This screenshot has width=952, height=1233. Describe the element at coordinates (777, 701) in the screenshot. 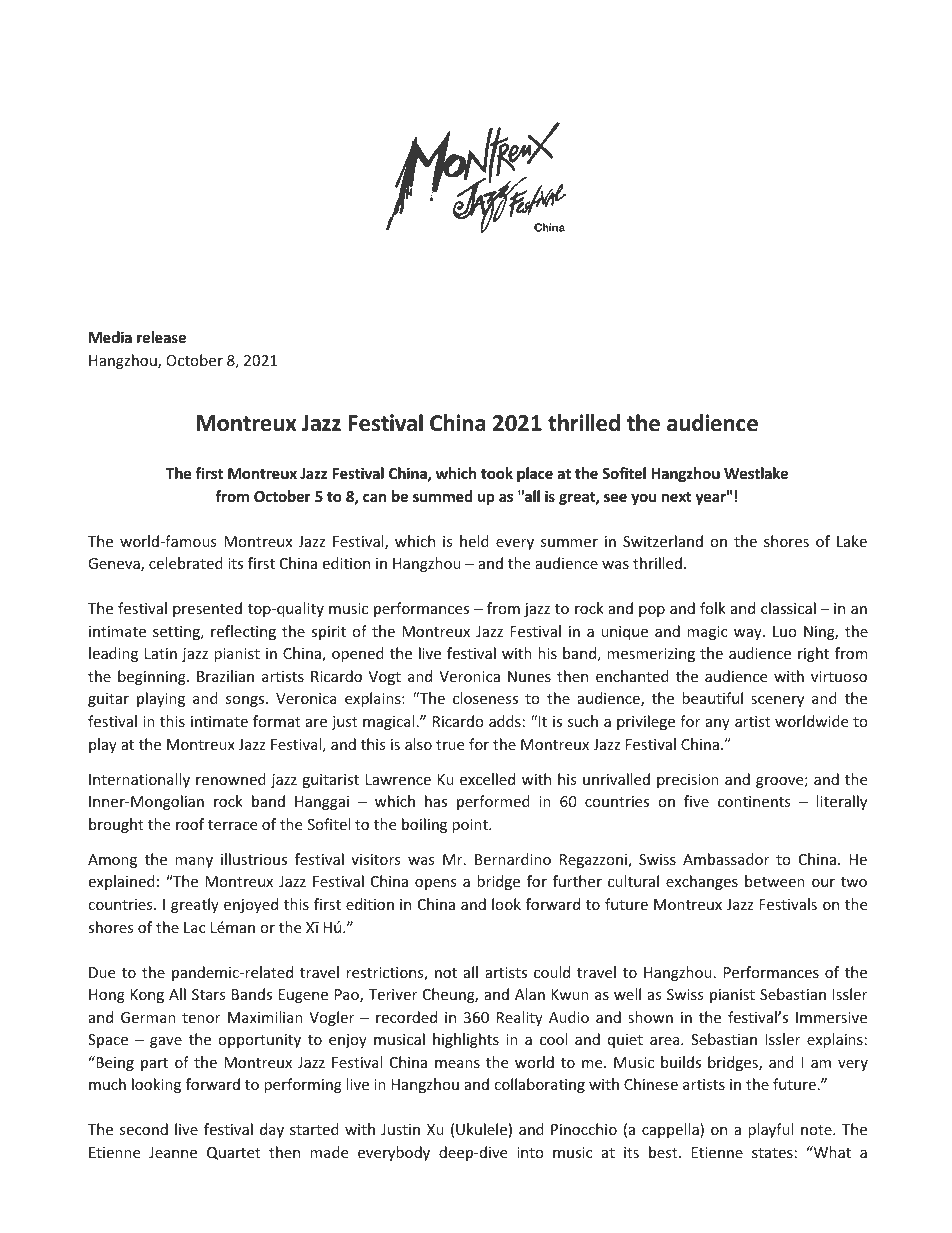

I see `scenery` at that location.
